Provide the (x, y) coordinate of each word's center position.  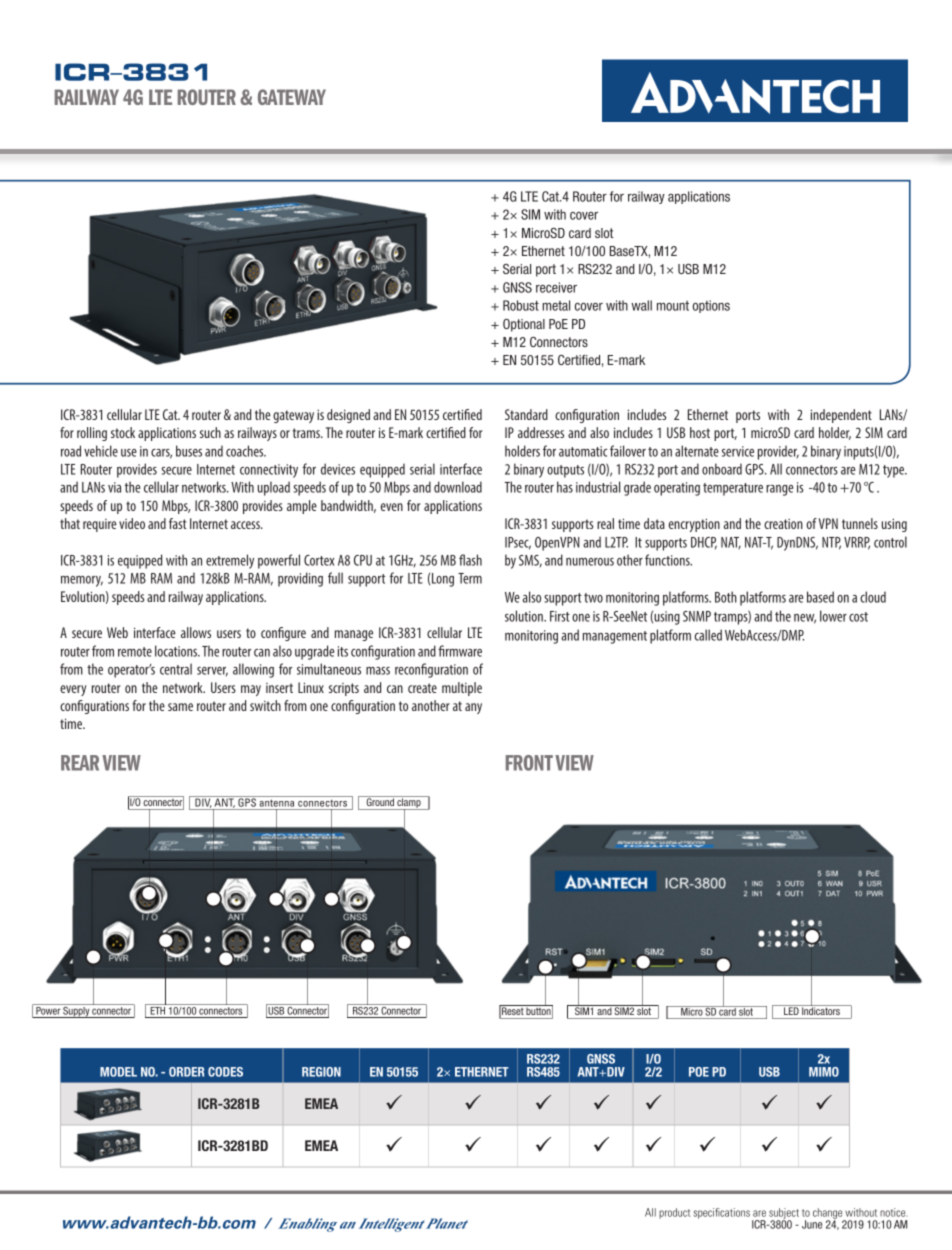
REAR (80, 763)
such (210, 432)
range (779, 490)
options (711, 306)
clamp (409, 803)
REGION (321, 1072)
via (114, 487)
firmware (460, 651)
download (458, 487)
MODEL (118, 1072)
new (805, 619)
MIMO (824, 1072)
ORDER (186, 1072)
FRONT (529, 763)
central (176, 669)
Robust (521, 305)
